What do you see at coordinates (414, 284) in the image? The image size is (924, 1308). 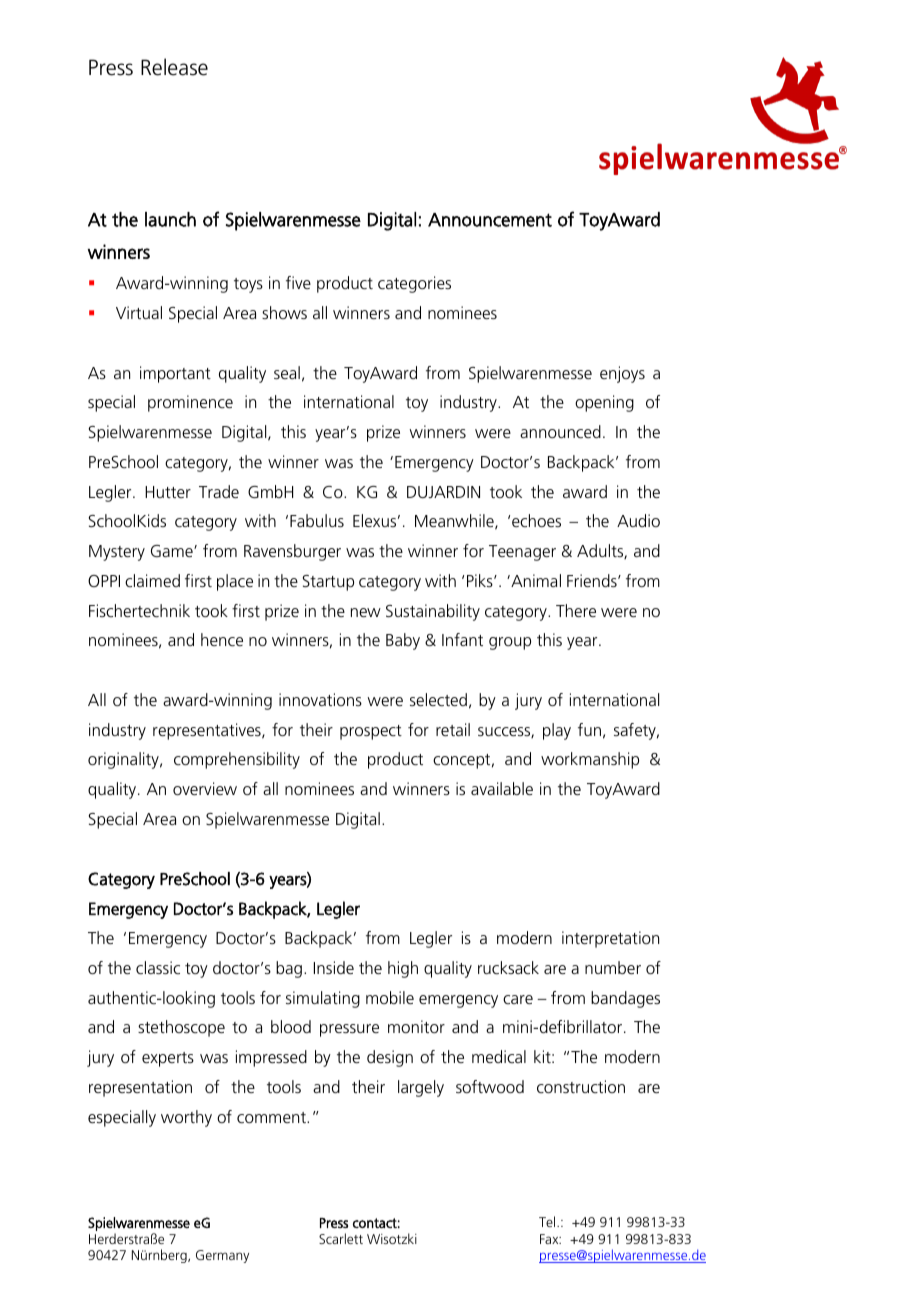 I see `categories` at bounding box center [414, 284].
